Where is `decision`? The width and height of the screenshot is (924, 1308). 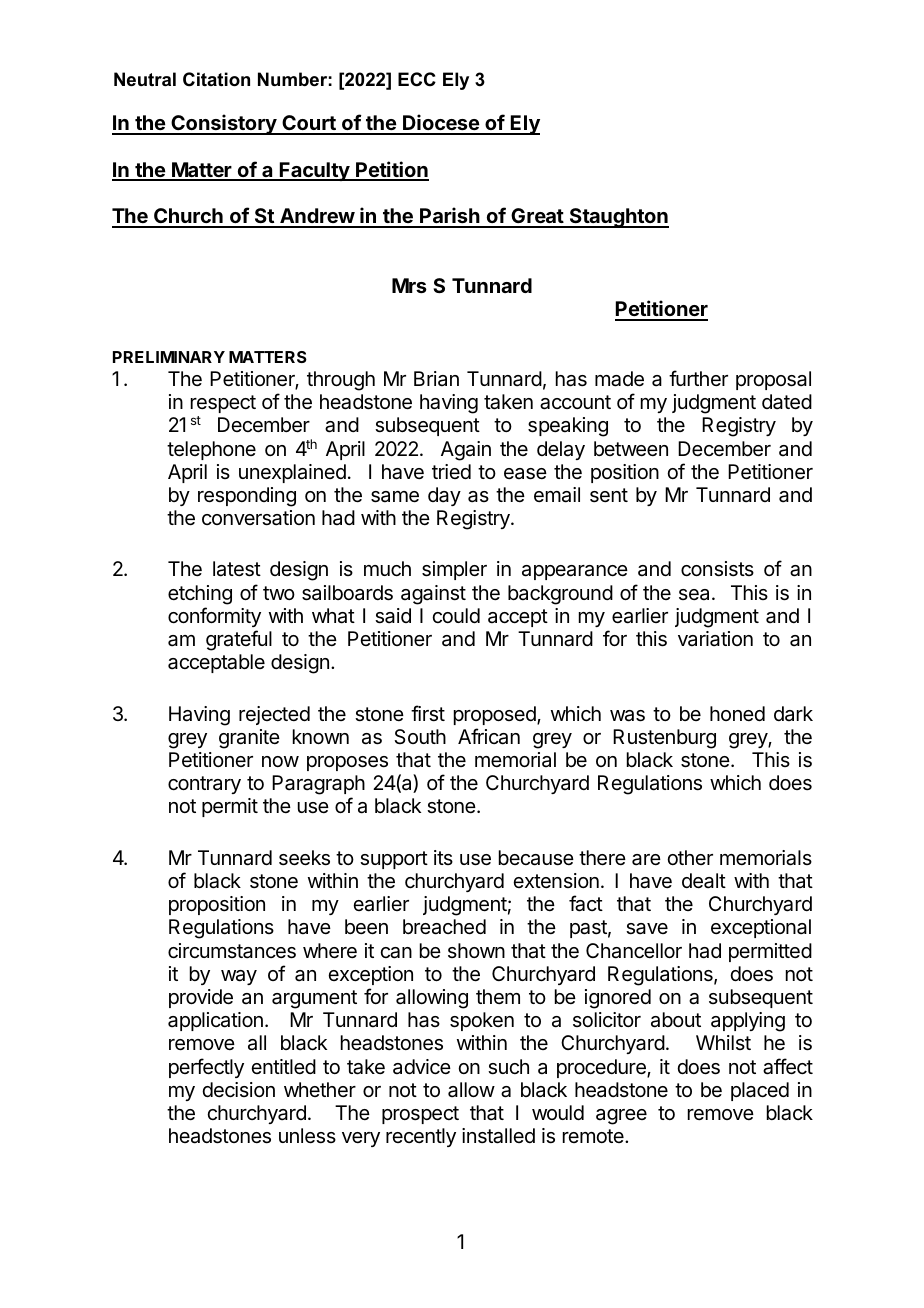 decision is located at coordinates (238, 1090).
